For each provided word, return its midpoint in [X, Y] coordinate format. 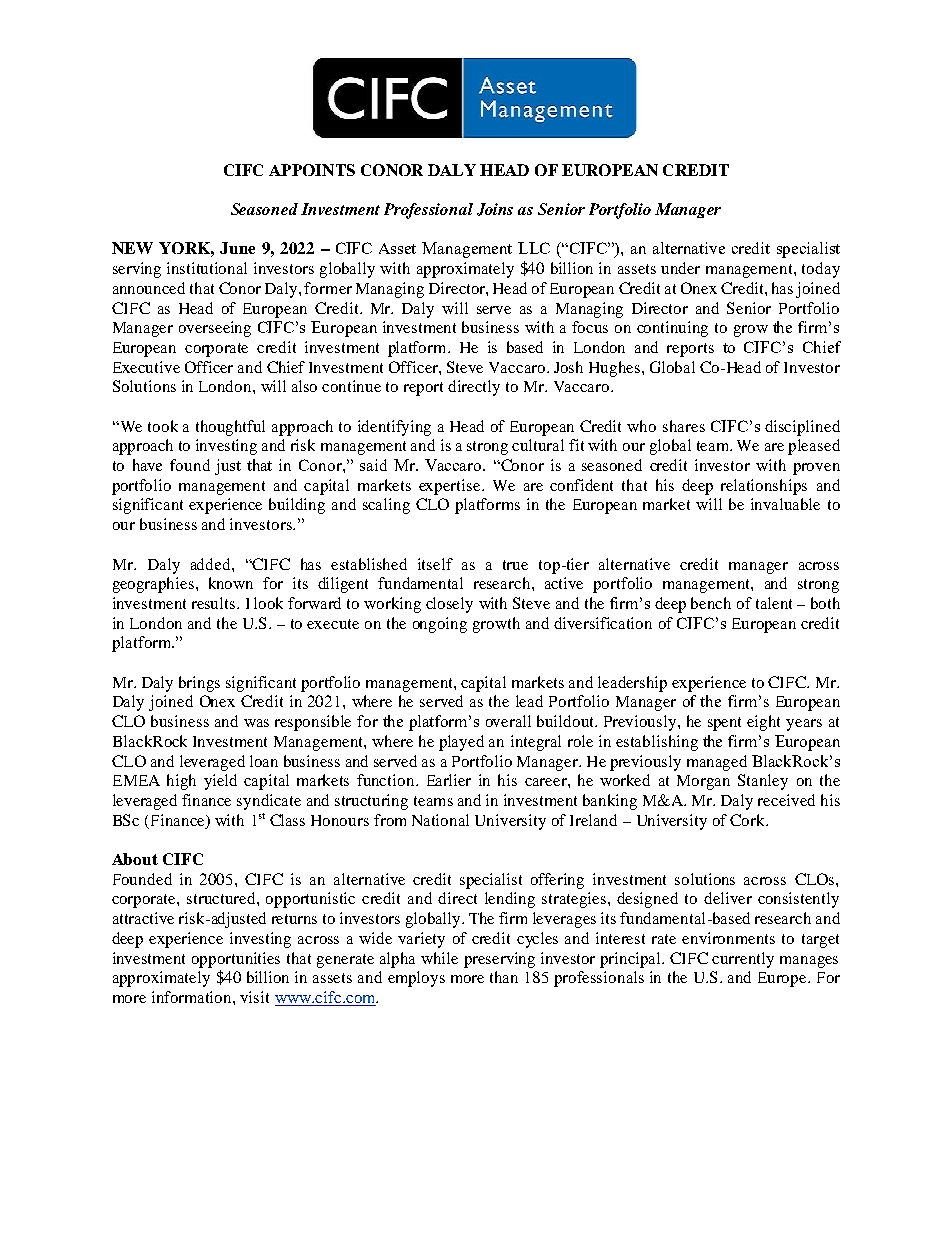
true [515, 565]
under [680, 268]
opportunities [236, 960]
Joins [495, 209]
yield [220, 782]
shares [684, 426]
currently [743, 960]
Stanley [763, 782]
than [504, 977]
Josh [568, 367]
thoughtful [230, 428]
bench [711, 603]
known [231, 583]
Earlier [449, 780]
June [237, 248]
